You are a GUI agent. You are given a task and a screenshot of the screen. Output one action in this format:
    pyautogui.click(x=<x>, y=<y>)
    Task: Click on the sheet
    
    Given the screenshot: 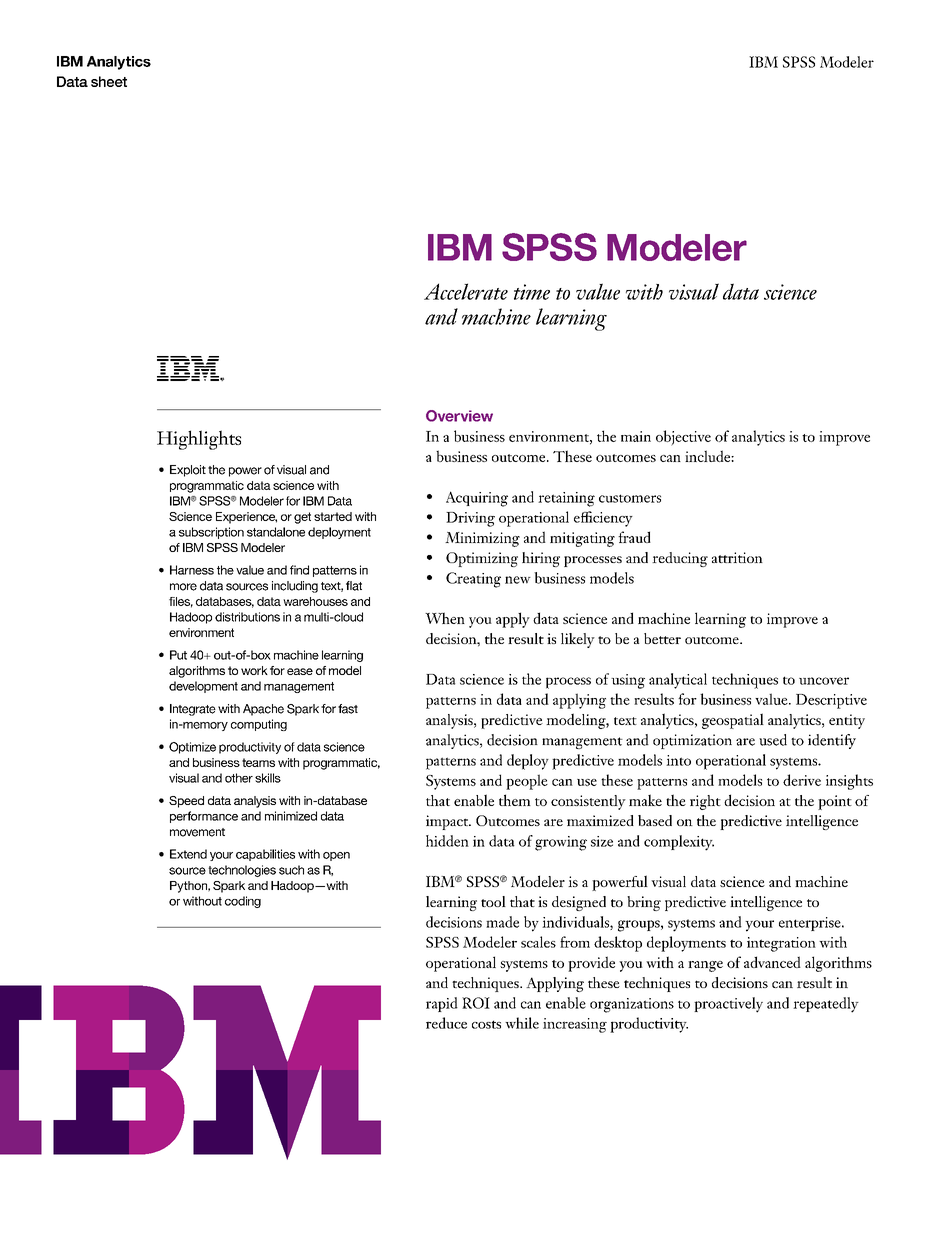 What is the action you would take?
    pyautogui.click(x=109, y=81)
